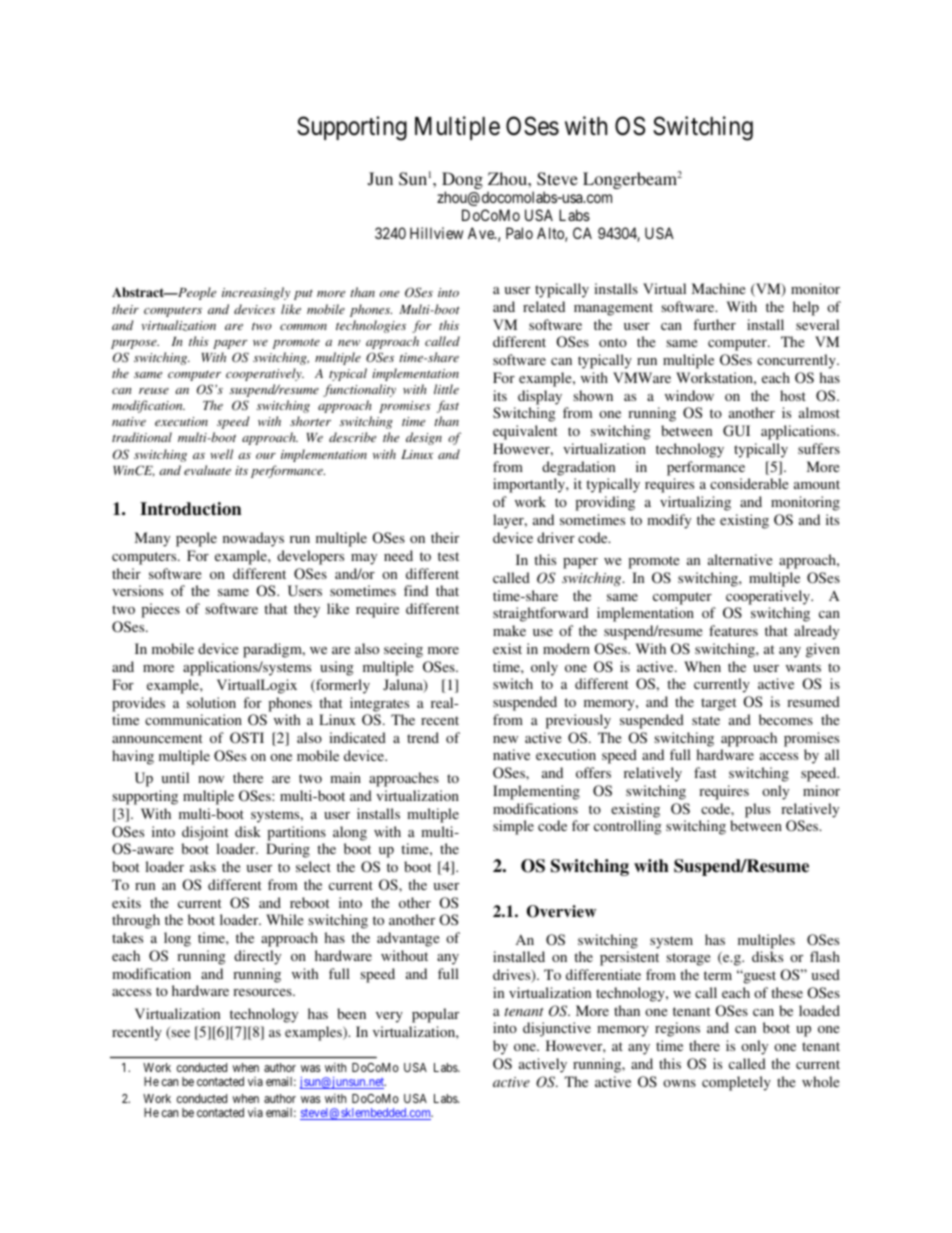 The image size is (952, 1233). What do you see at coordinates (205, 833) in the screenshot?
I see `disjoint` at bounding box center [205, 833].
